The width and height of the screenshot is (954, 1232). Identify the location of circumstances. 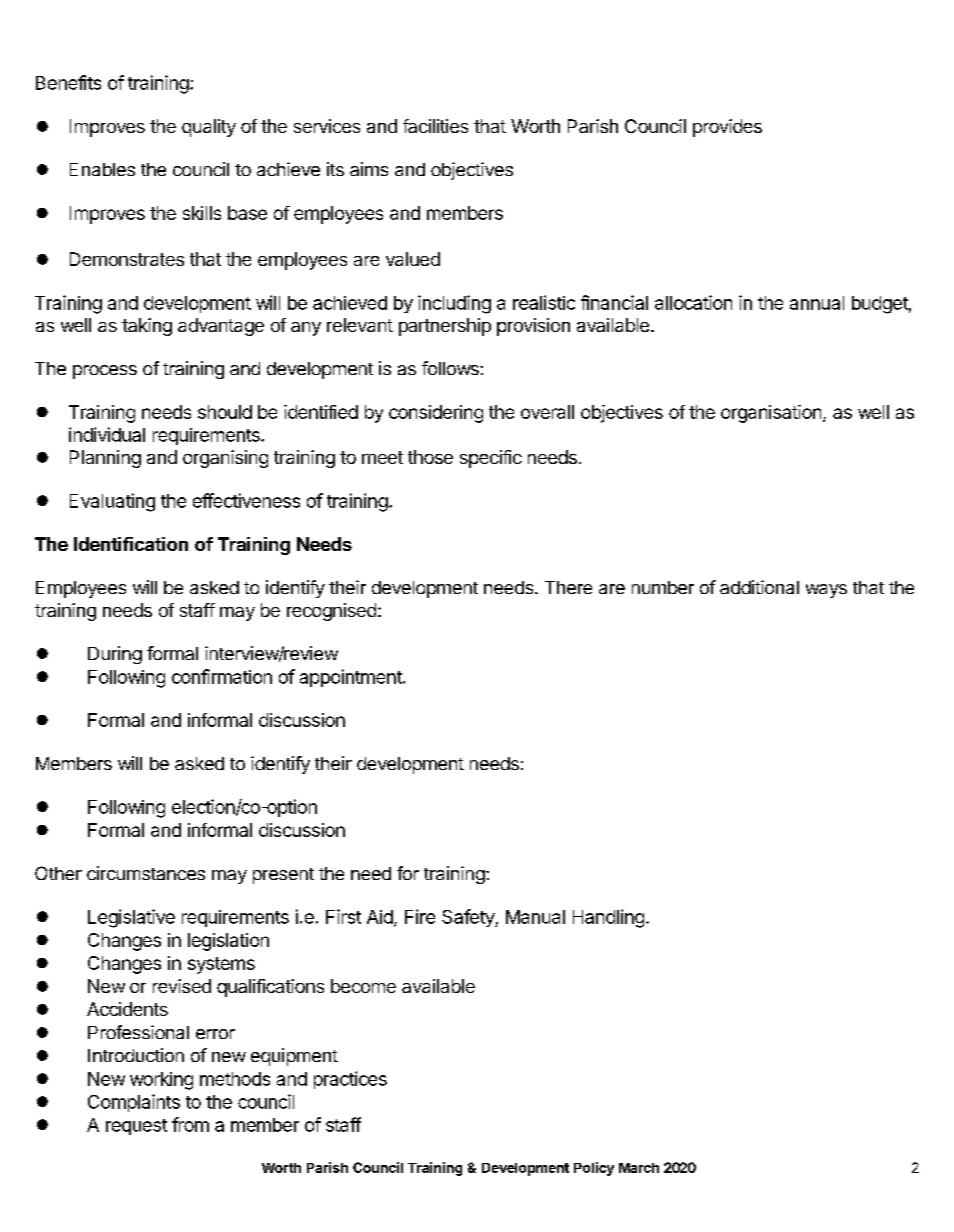
(146, 873).
